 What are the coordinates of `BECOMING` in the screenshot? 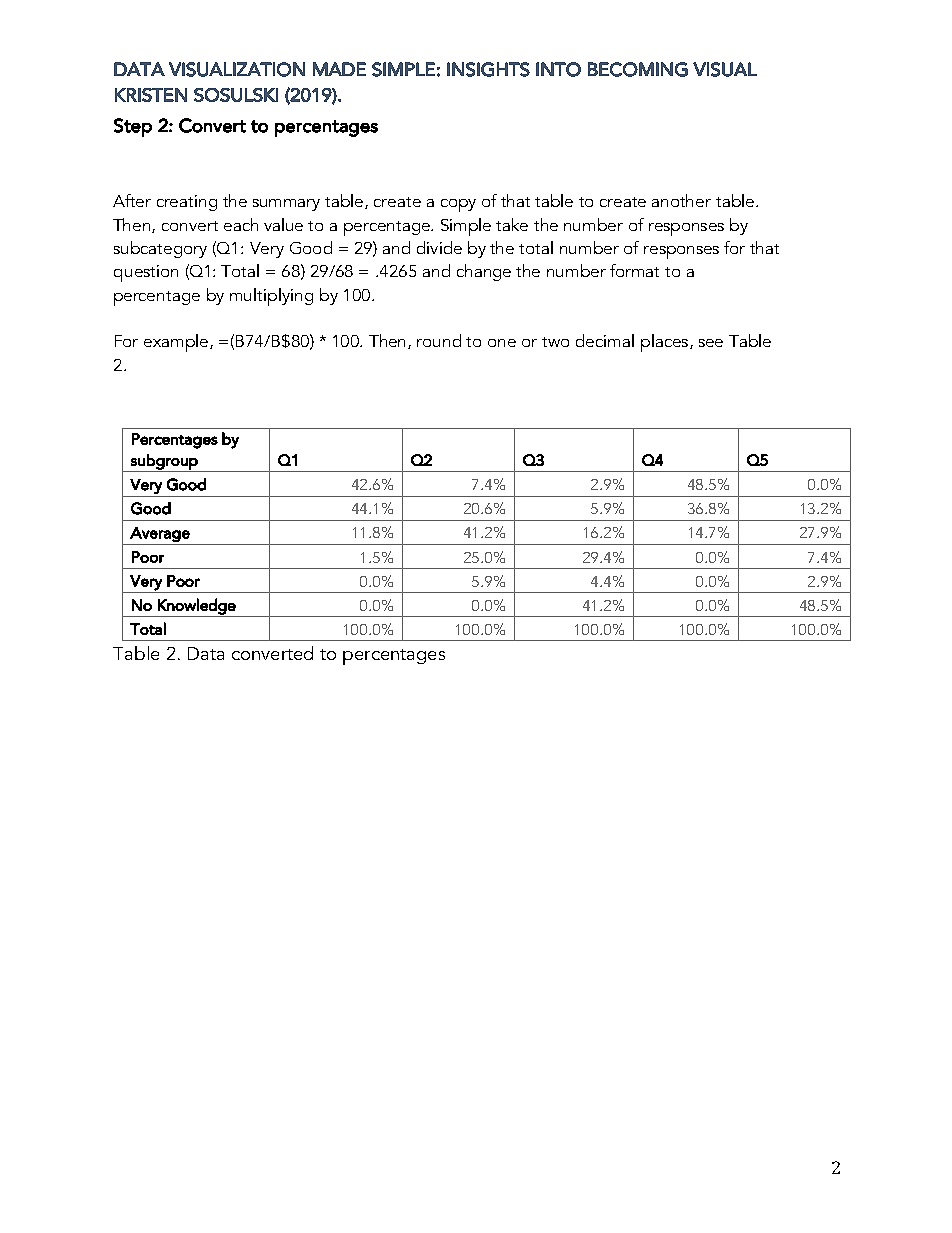 It's located at (638, 69).
